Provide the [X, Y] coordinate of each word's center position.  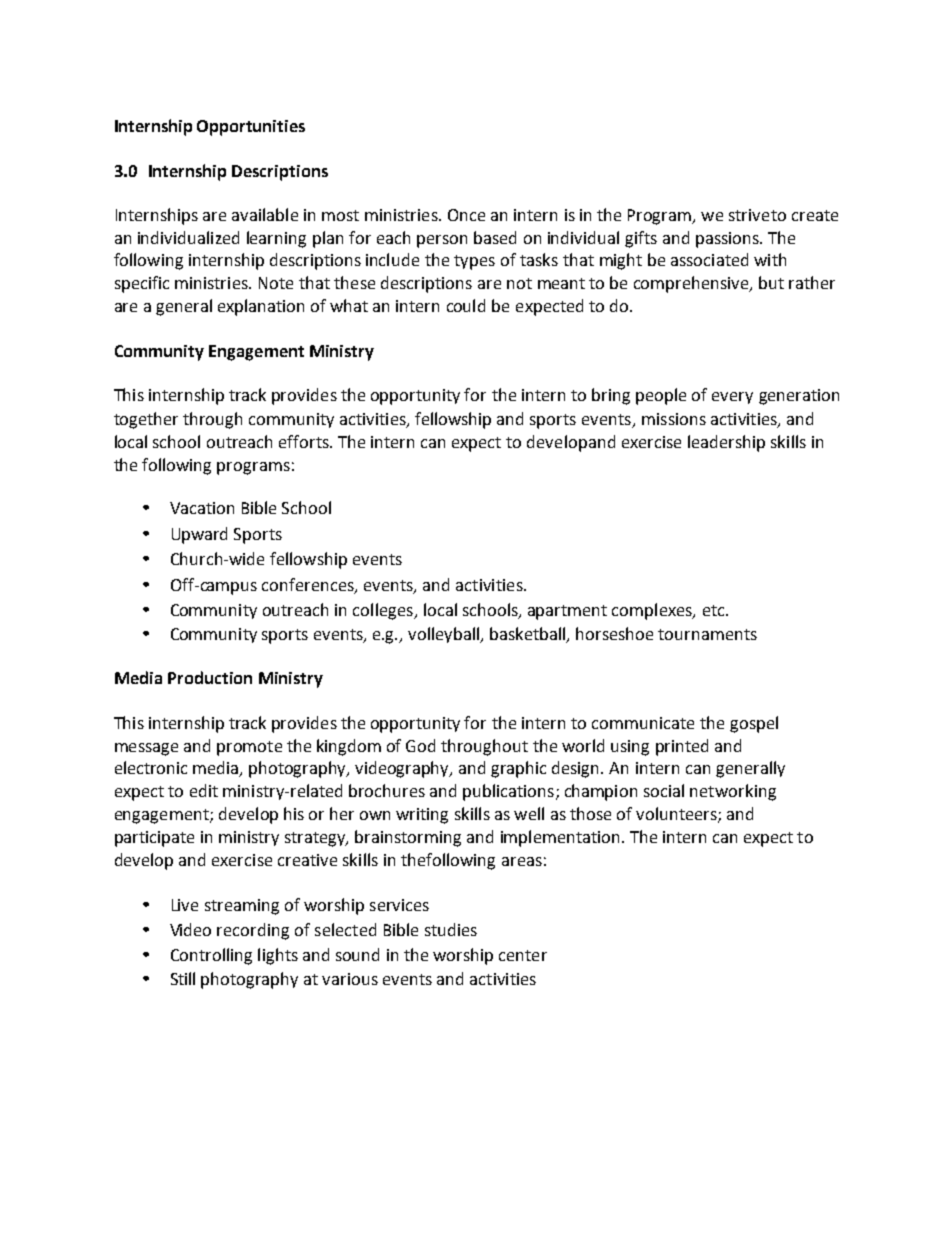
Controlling [211, 956]
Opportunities [251, 128]
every [732, 398]
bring [611, 396]
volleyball [445, 635]
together [146, 420]
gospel [754, 724]
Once [466, 215]
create [815, 215]
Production [210, 677]
